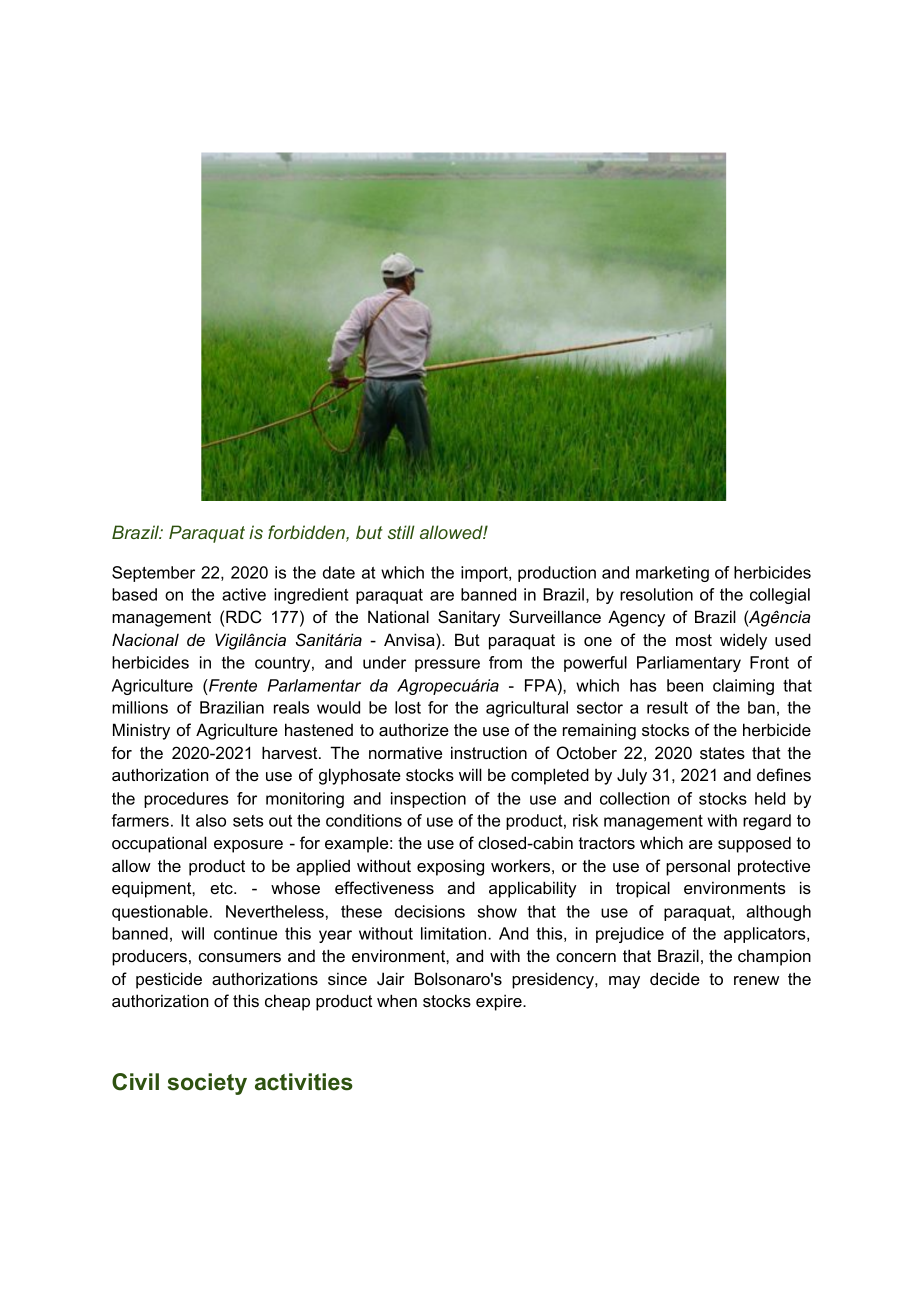 Image resolution: width=924 pixels, height=1308 pixels. Describe the element at coordinates (500, 1002) in the page. I see `expire` at that location.
